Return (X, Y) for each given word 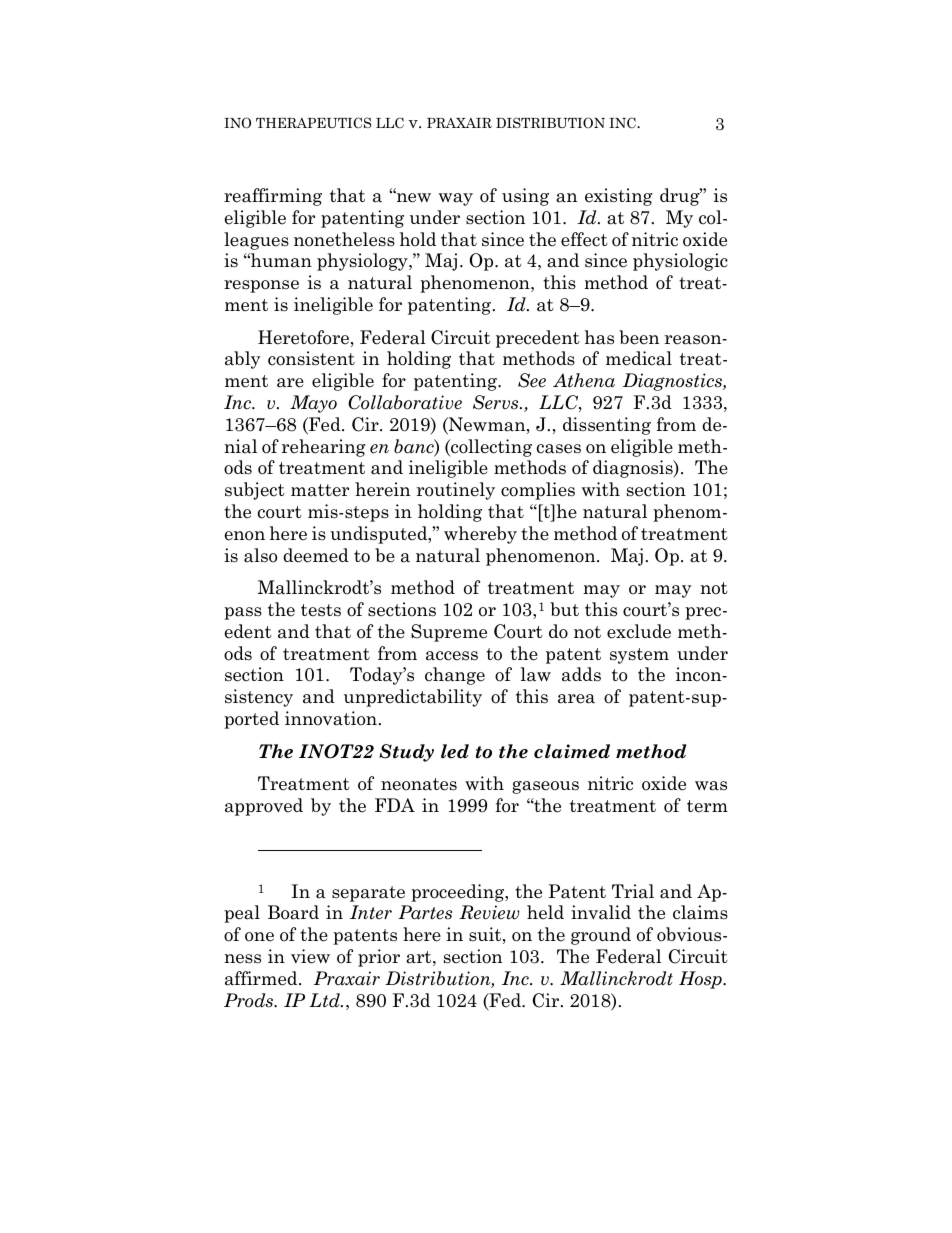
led (455, 751)
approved (264, 807)
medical (639, 358)
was (711, 786)
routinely (456, 491)
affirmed (262, 978)
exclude (639, 631)
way (456, 199)
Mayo (313, 404)
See (532, 380)
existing (619, 197)
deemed (316, 555)
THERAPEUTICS (313, 123)
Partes (425, 912)
